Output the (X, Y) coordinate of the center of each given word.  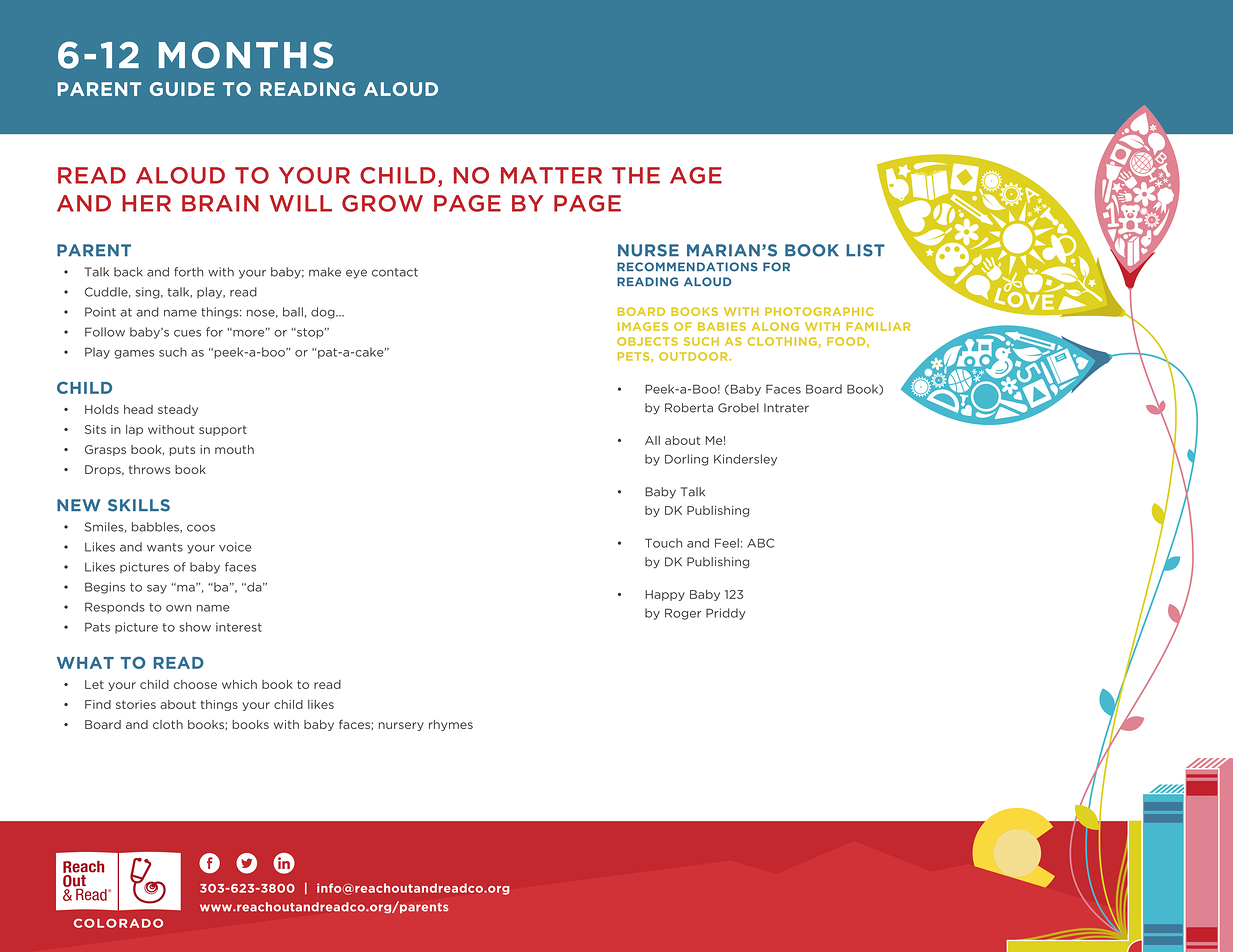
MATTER (551, 175)
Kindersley (745, 460)
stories (136, 704)
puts (182, 450)
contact (395, 272)
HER (146, 203)
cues (187, 333)
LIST (865, 250)
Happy (665, 595)
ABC (760, 543)
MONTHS (246, 55)
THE (636, 175)
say (157, 589)
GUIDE (182, 89)
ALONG (775, 326)
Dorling (686, 460)
